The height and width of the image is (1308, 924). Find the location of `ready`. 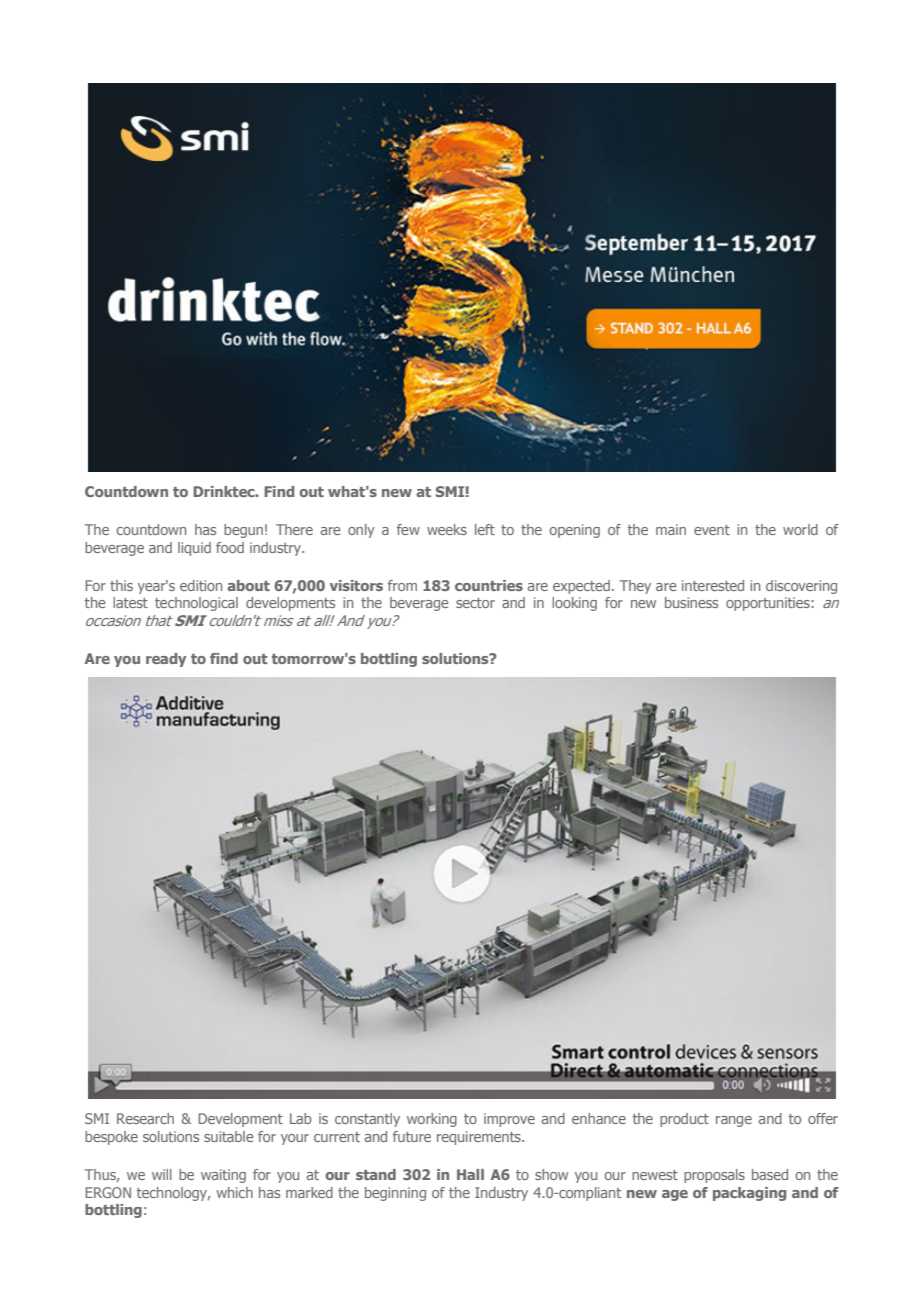

ready is located at coordinates (166, 660).
